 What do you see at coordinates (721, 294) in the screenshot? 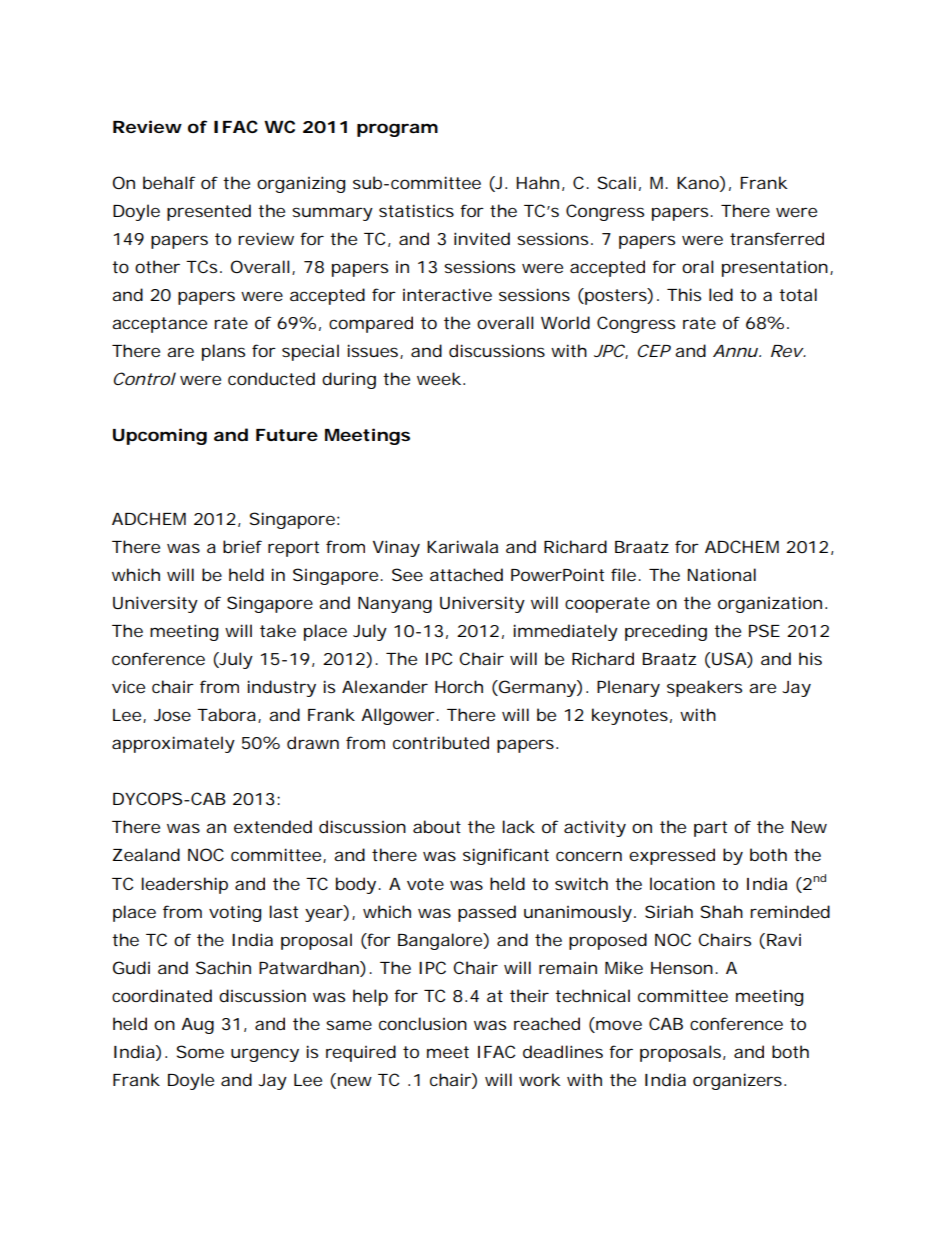
I see `led` at bounding box center [721, 294].
